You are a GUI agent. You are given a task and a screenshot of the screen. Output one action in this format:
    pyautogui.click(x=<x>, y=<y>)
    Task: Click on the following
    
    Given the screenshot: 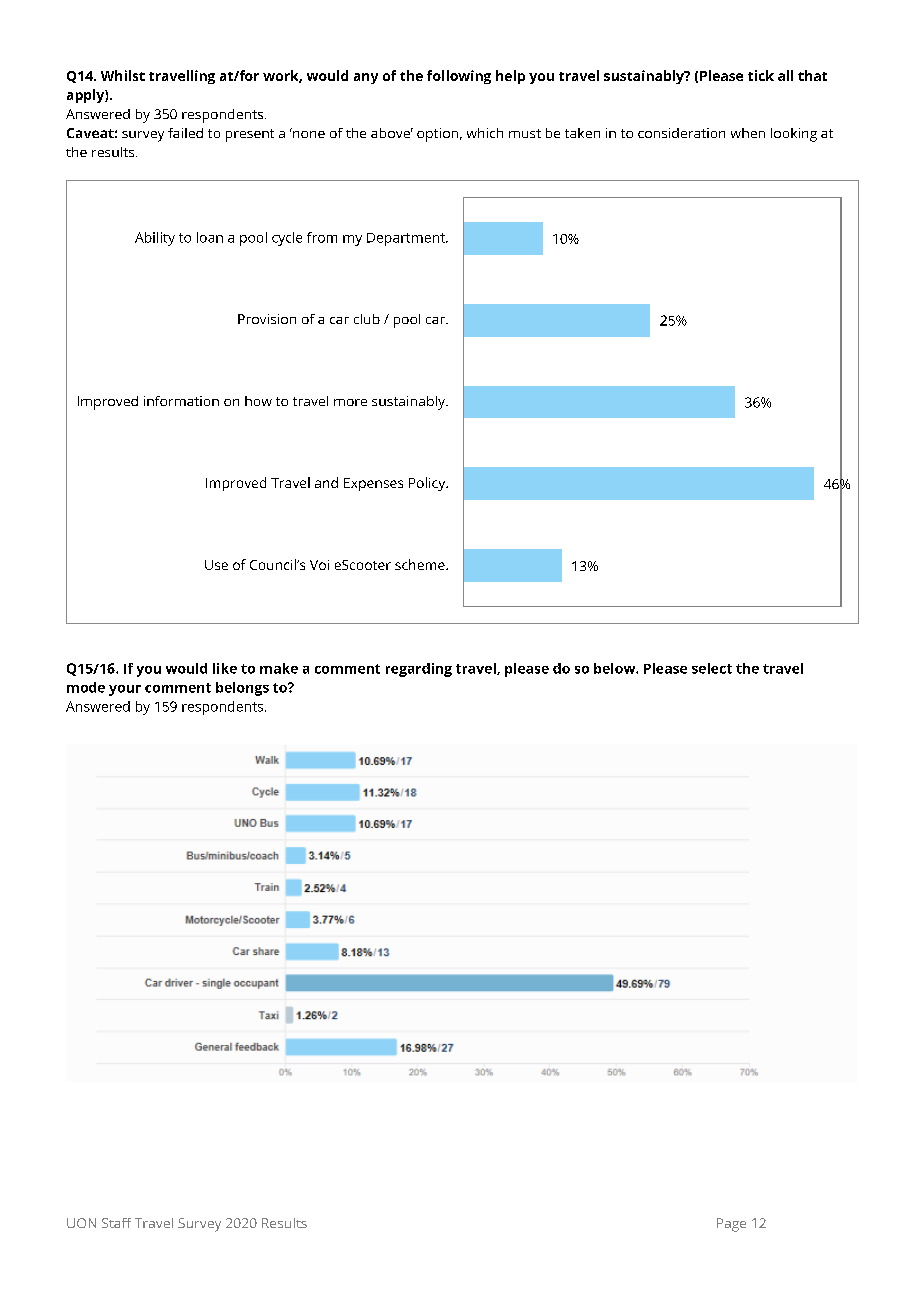 What is the action you would take?
    pyautogui.click(x=459, y=77)
